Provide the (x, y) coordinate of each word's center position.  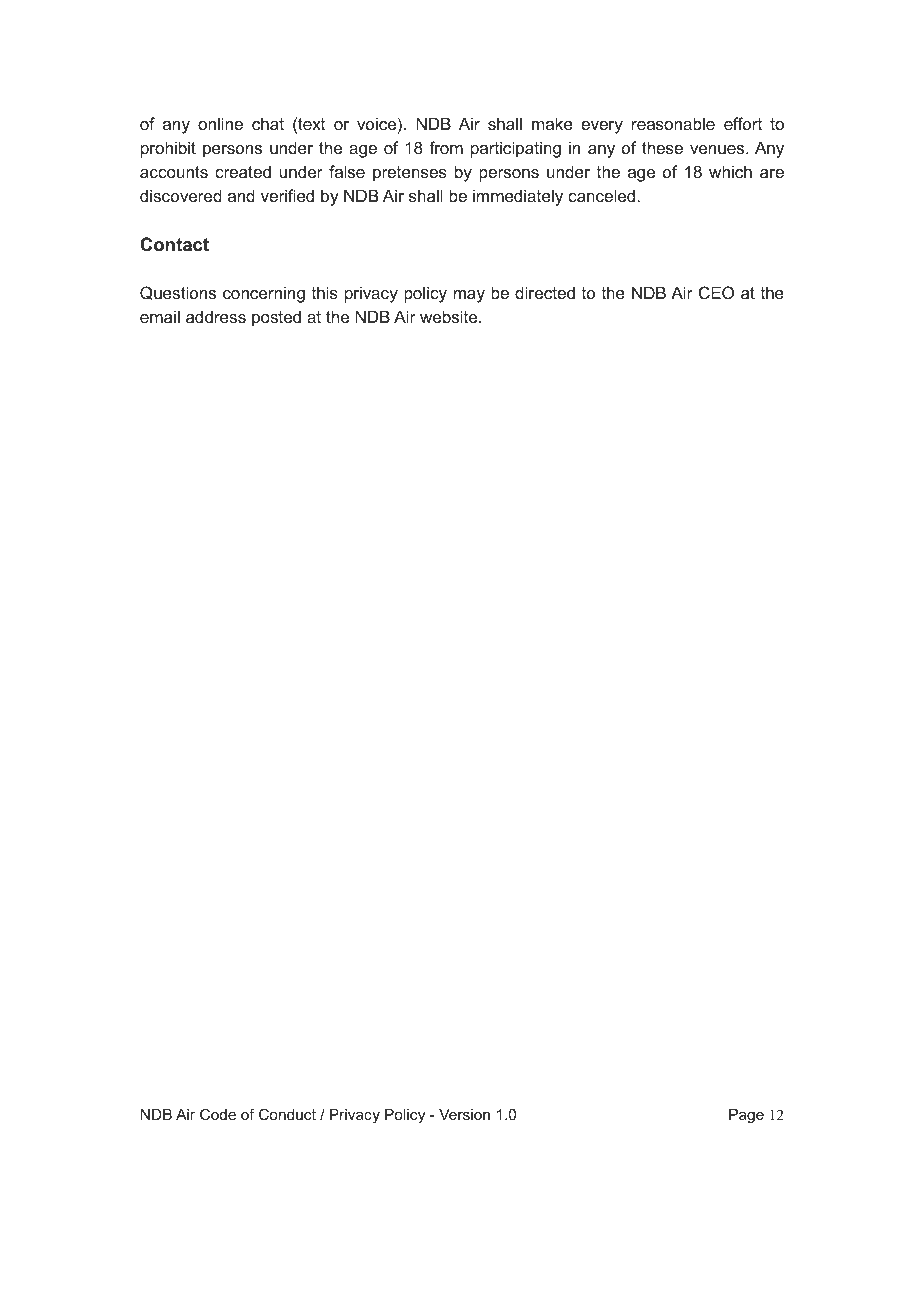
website (450, 316)
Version (464, 1114)
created (243, 171)
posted (276, 318)
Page (746, 1116)
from (446, 147)
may (469, 296)
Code (218, 1114)
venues (718, 149)
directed (545, 292)
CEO (716, 292)
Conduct (287, 1114)
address (216, 316)
